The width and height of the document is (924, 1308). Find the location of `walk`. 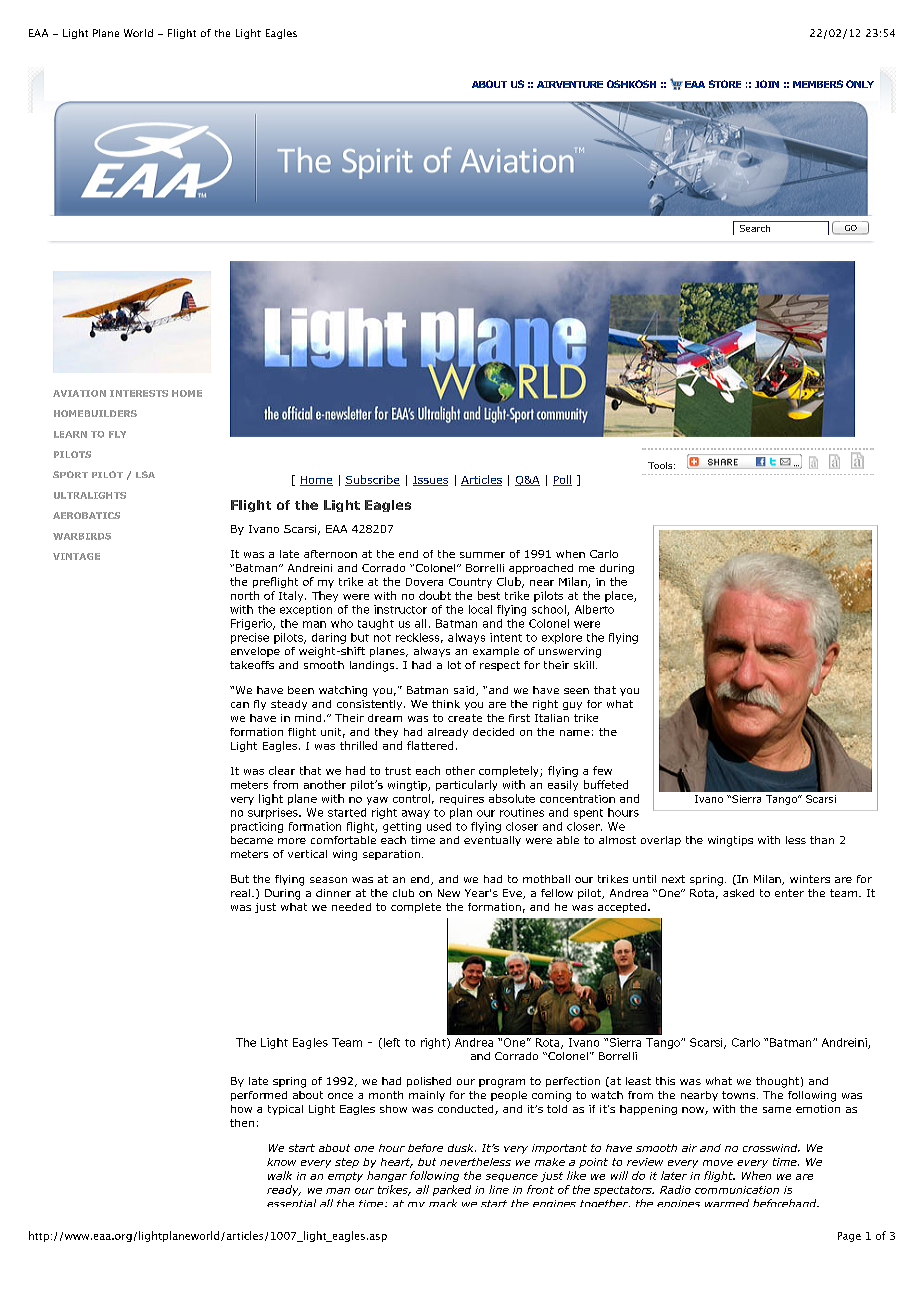

walk is located at coordinates (280, 1175).
